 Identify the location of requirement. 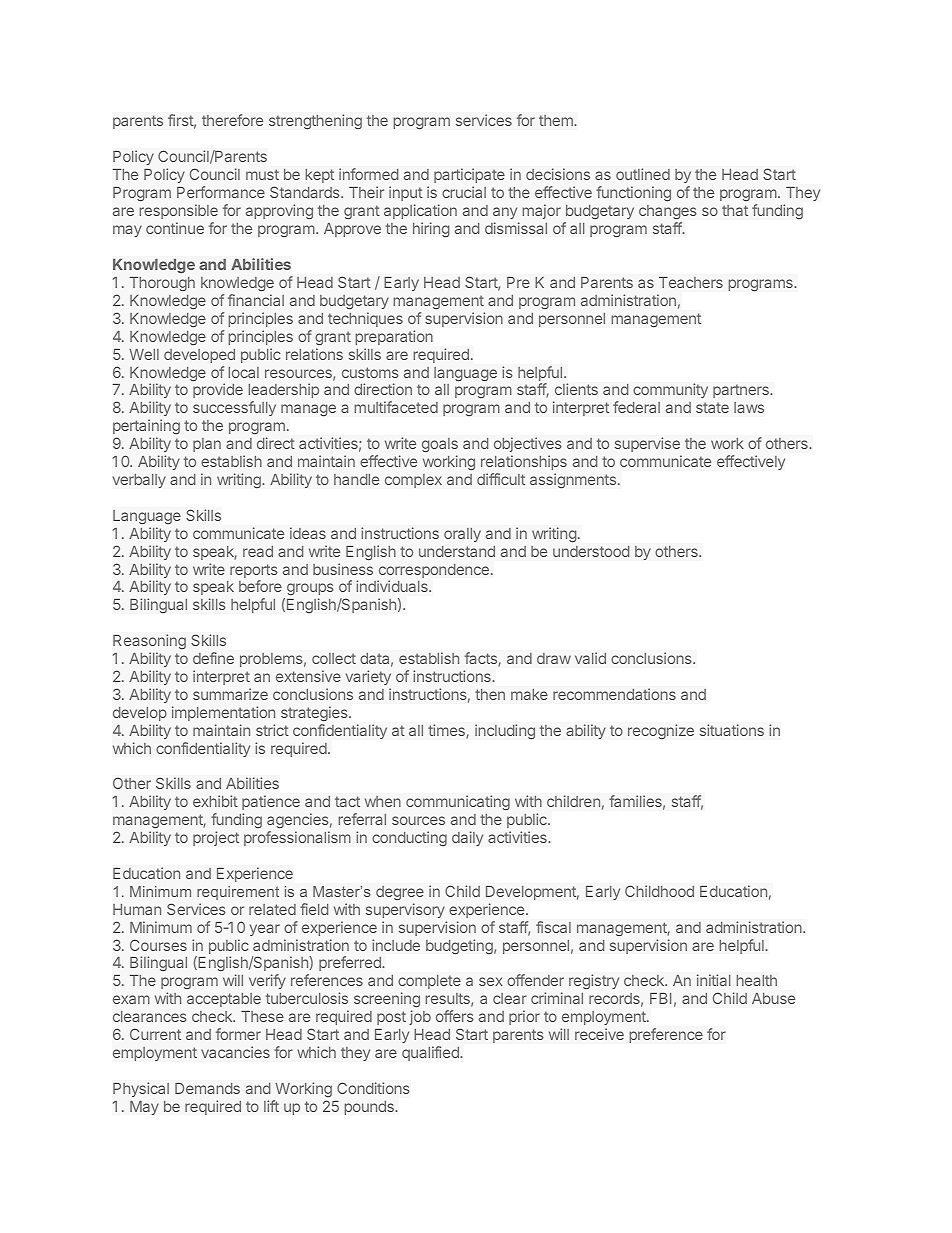
(238, 893).
